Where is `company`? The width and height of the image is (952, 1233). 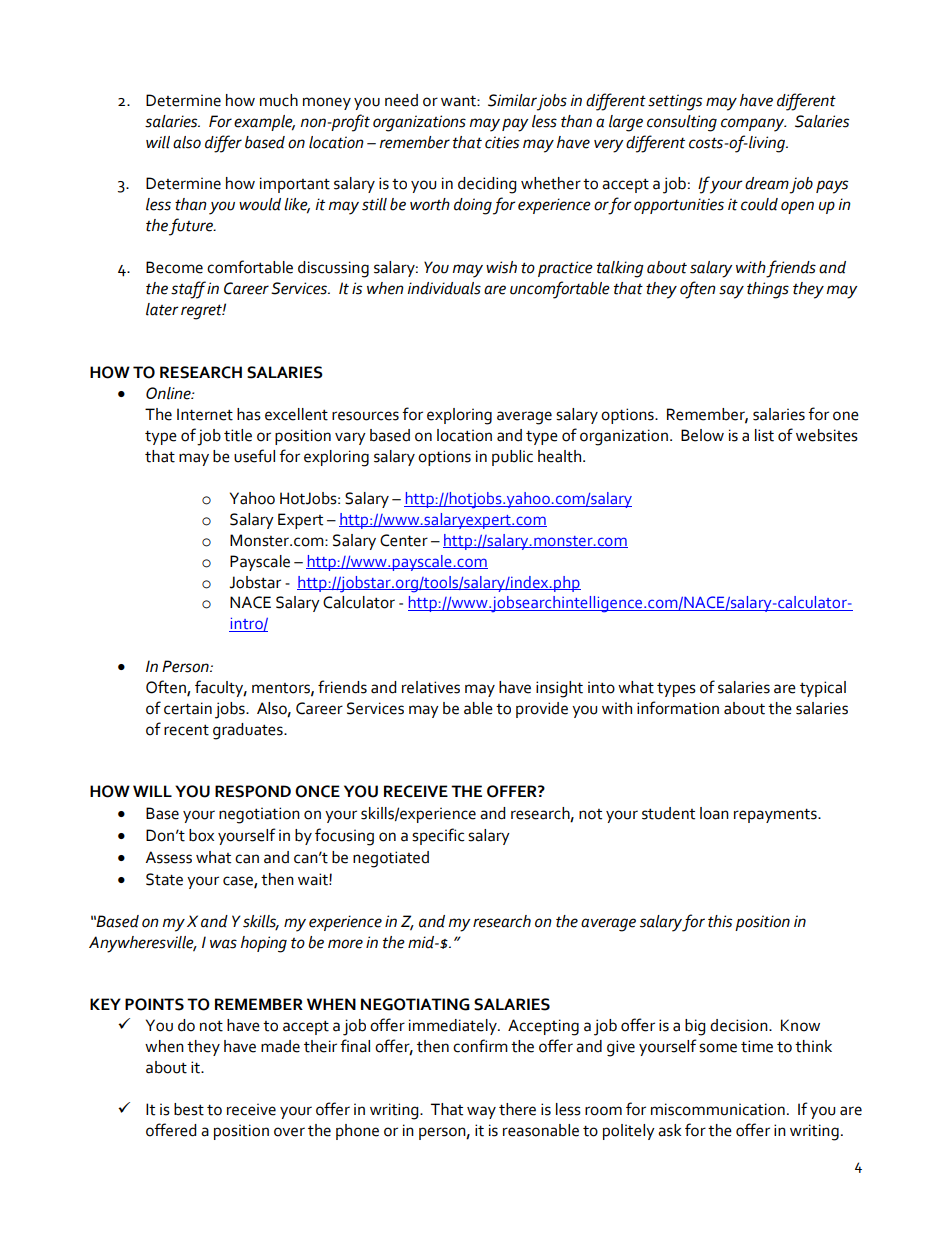 company is located at coordinates (753, 125).
